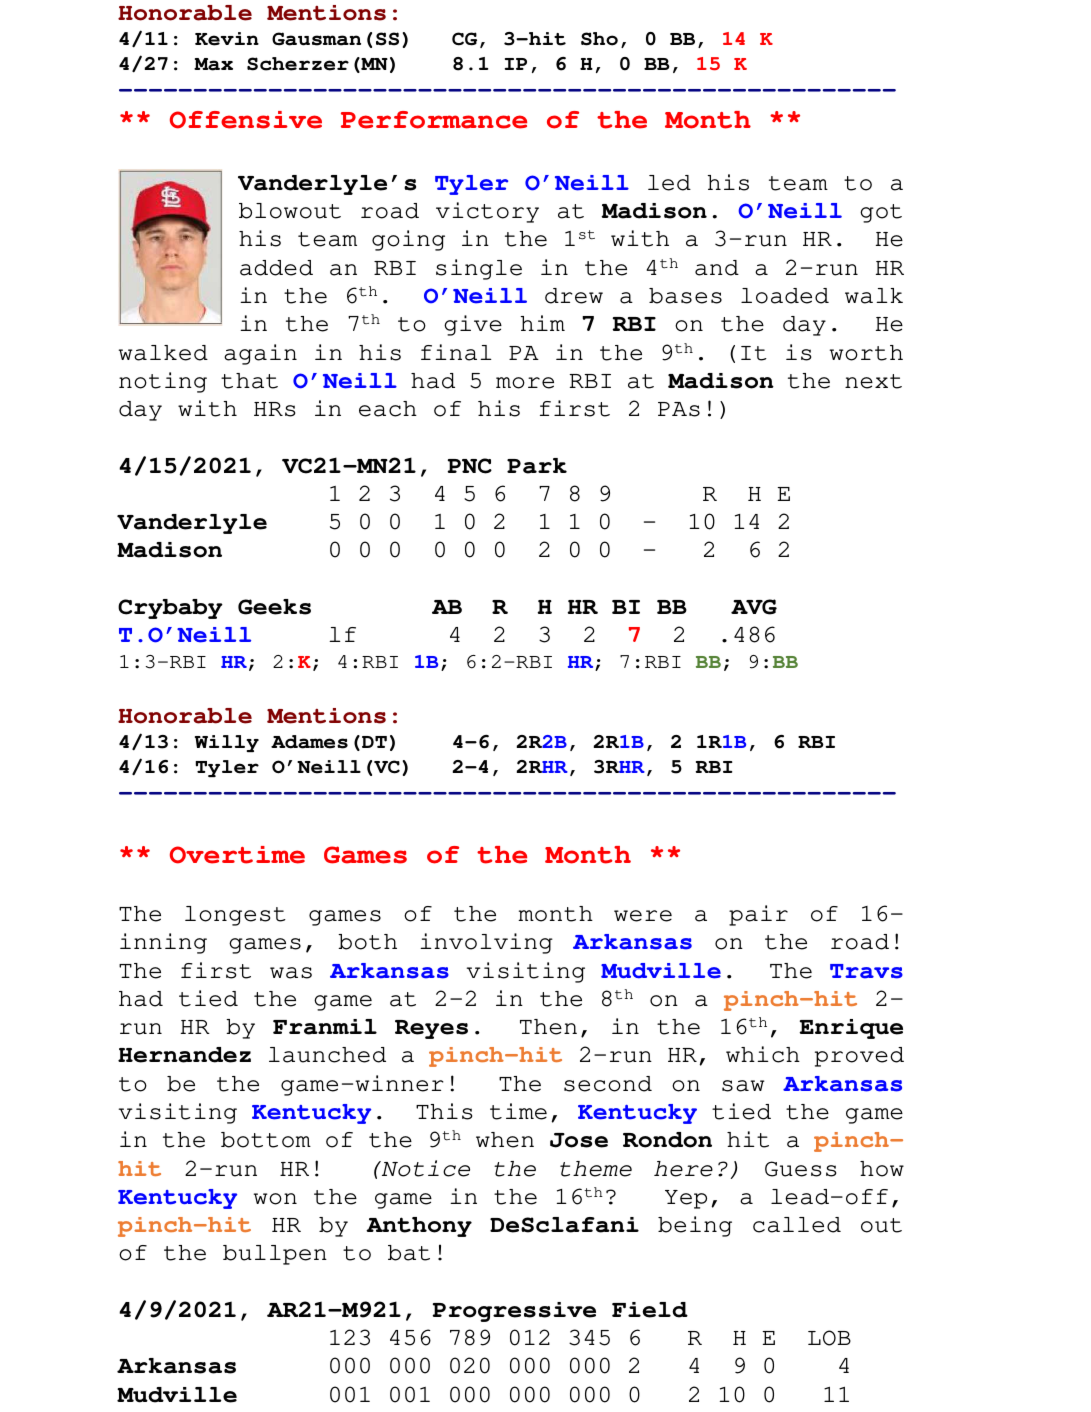 The image size is (1091, 1412). I want to click on Progressive, so click(514, 1312).
